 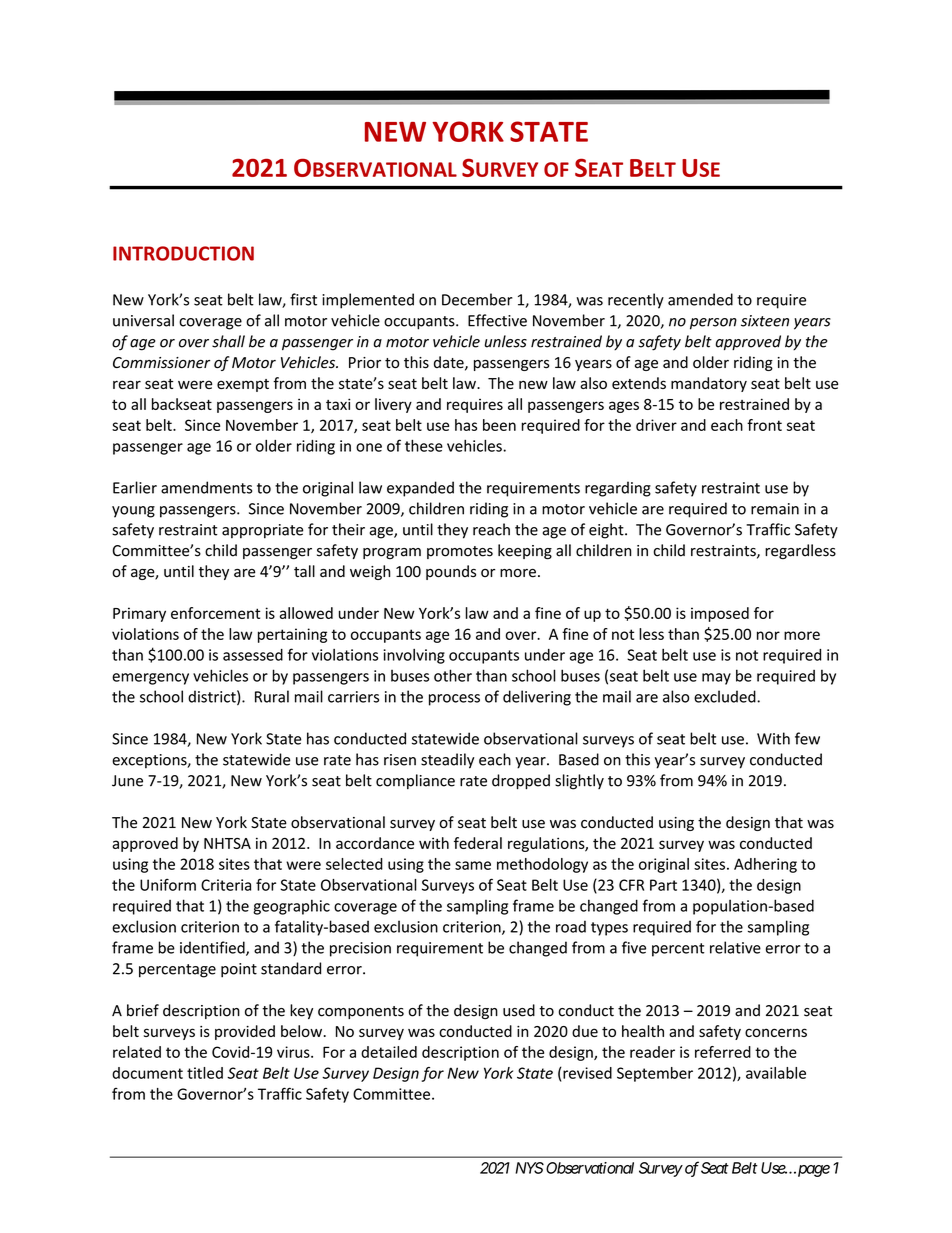 I want to click on INTRODUCTION, so click(x=183, y=253).
